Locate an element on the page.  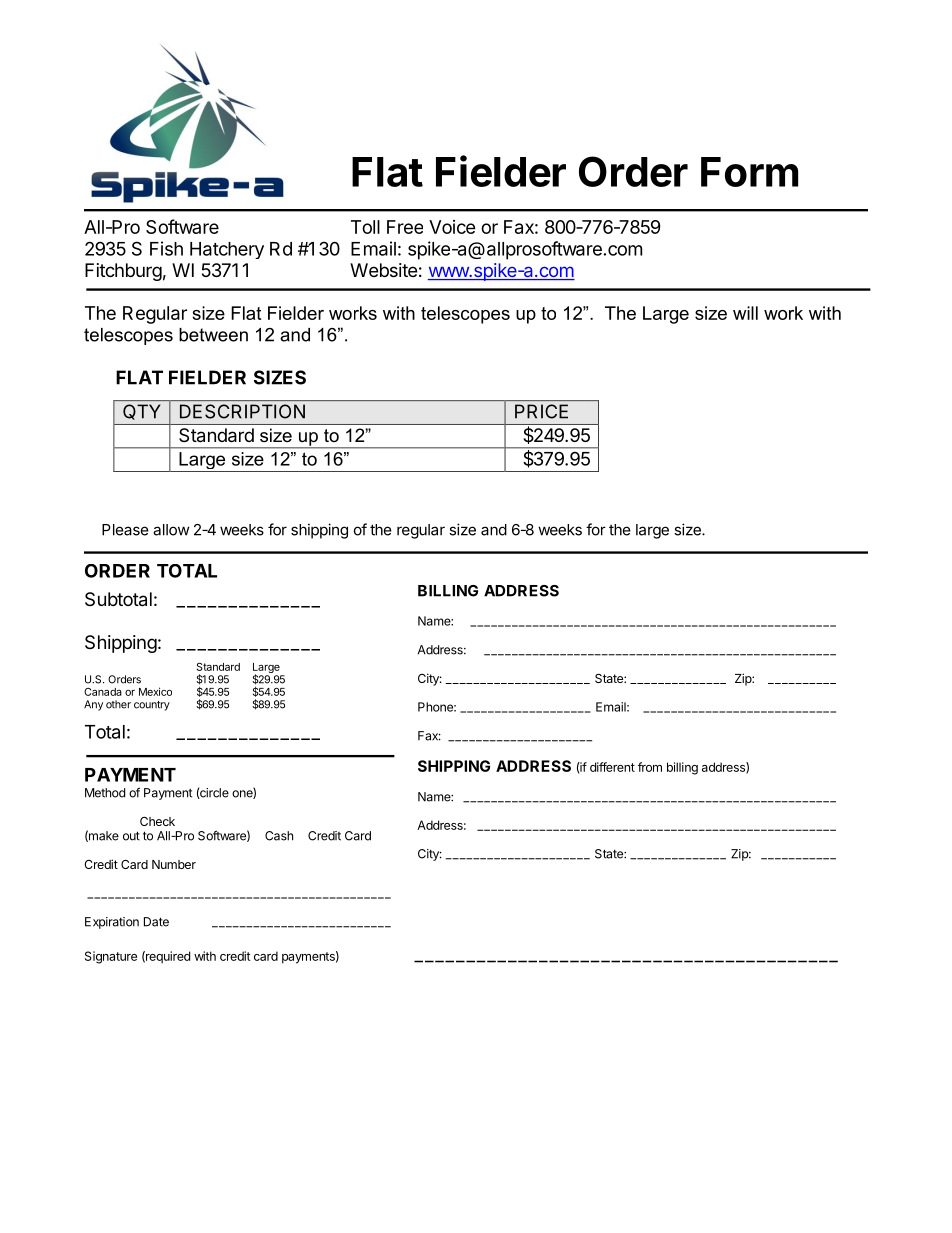
from is located at coordinates (650, 767).
